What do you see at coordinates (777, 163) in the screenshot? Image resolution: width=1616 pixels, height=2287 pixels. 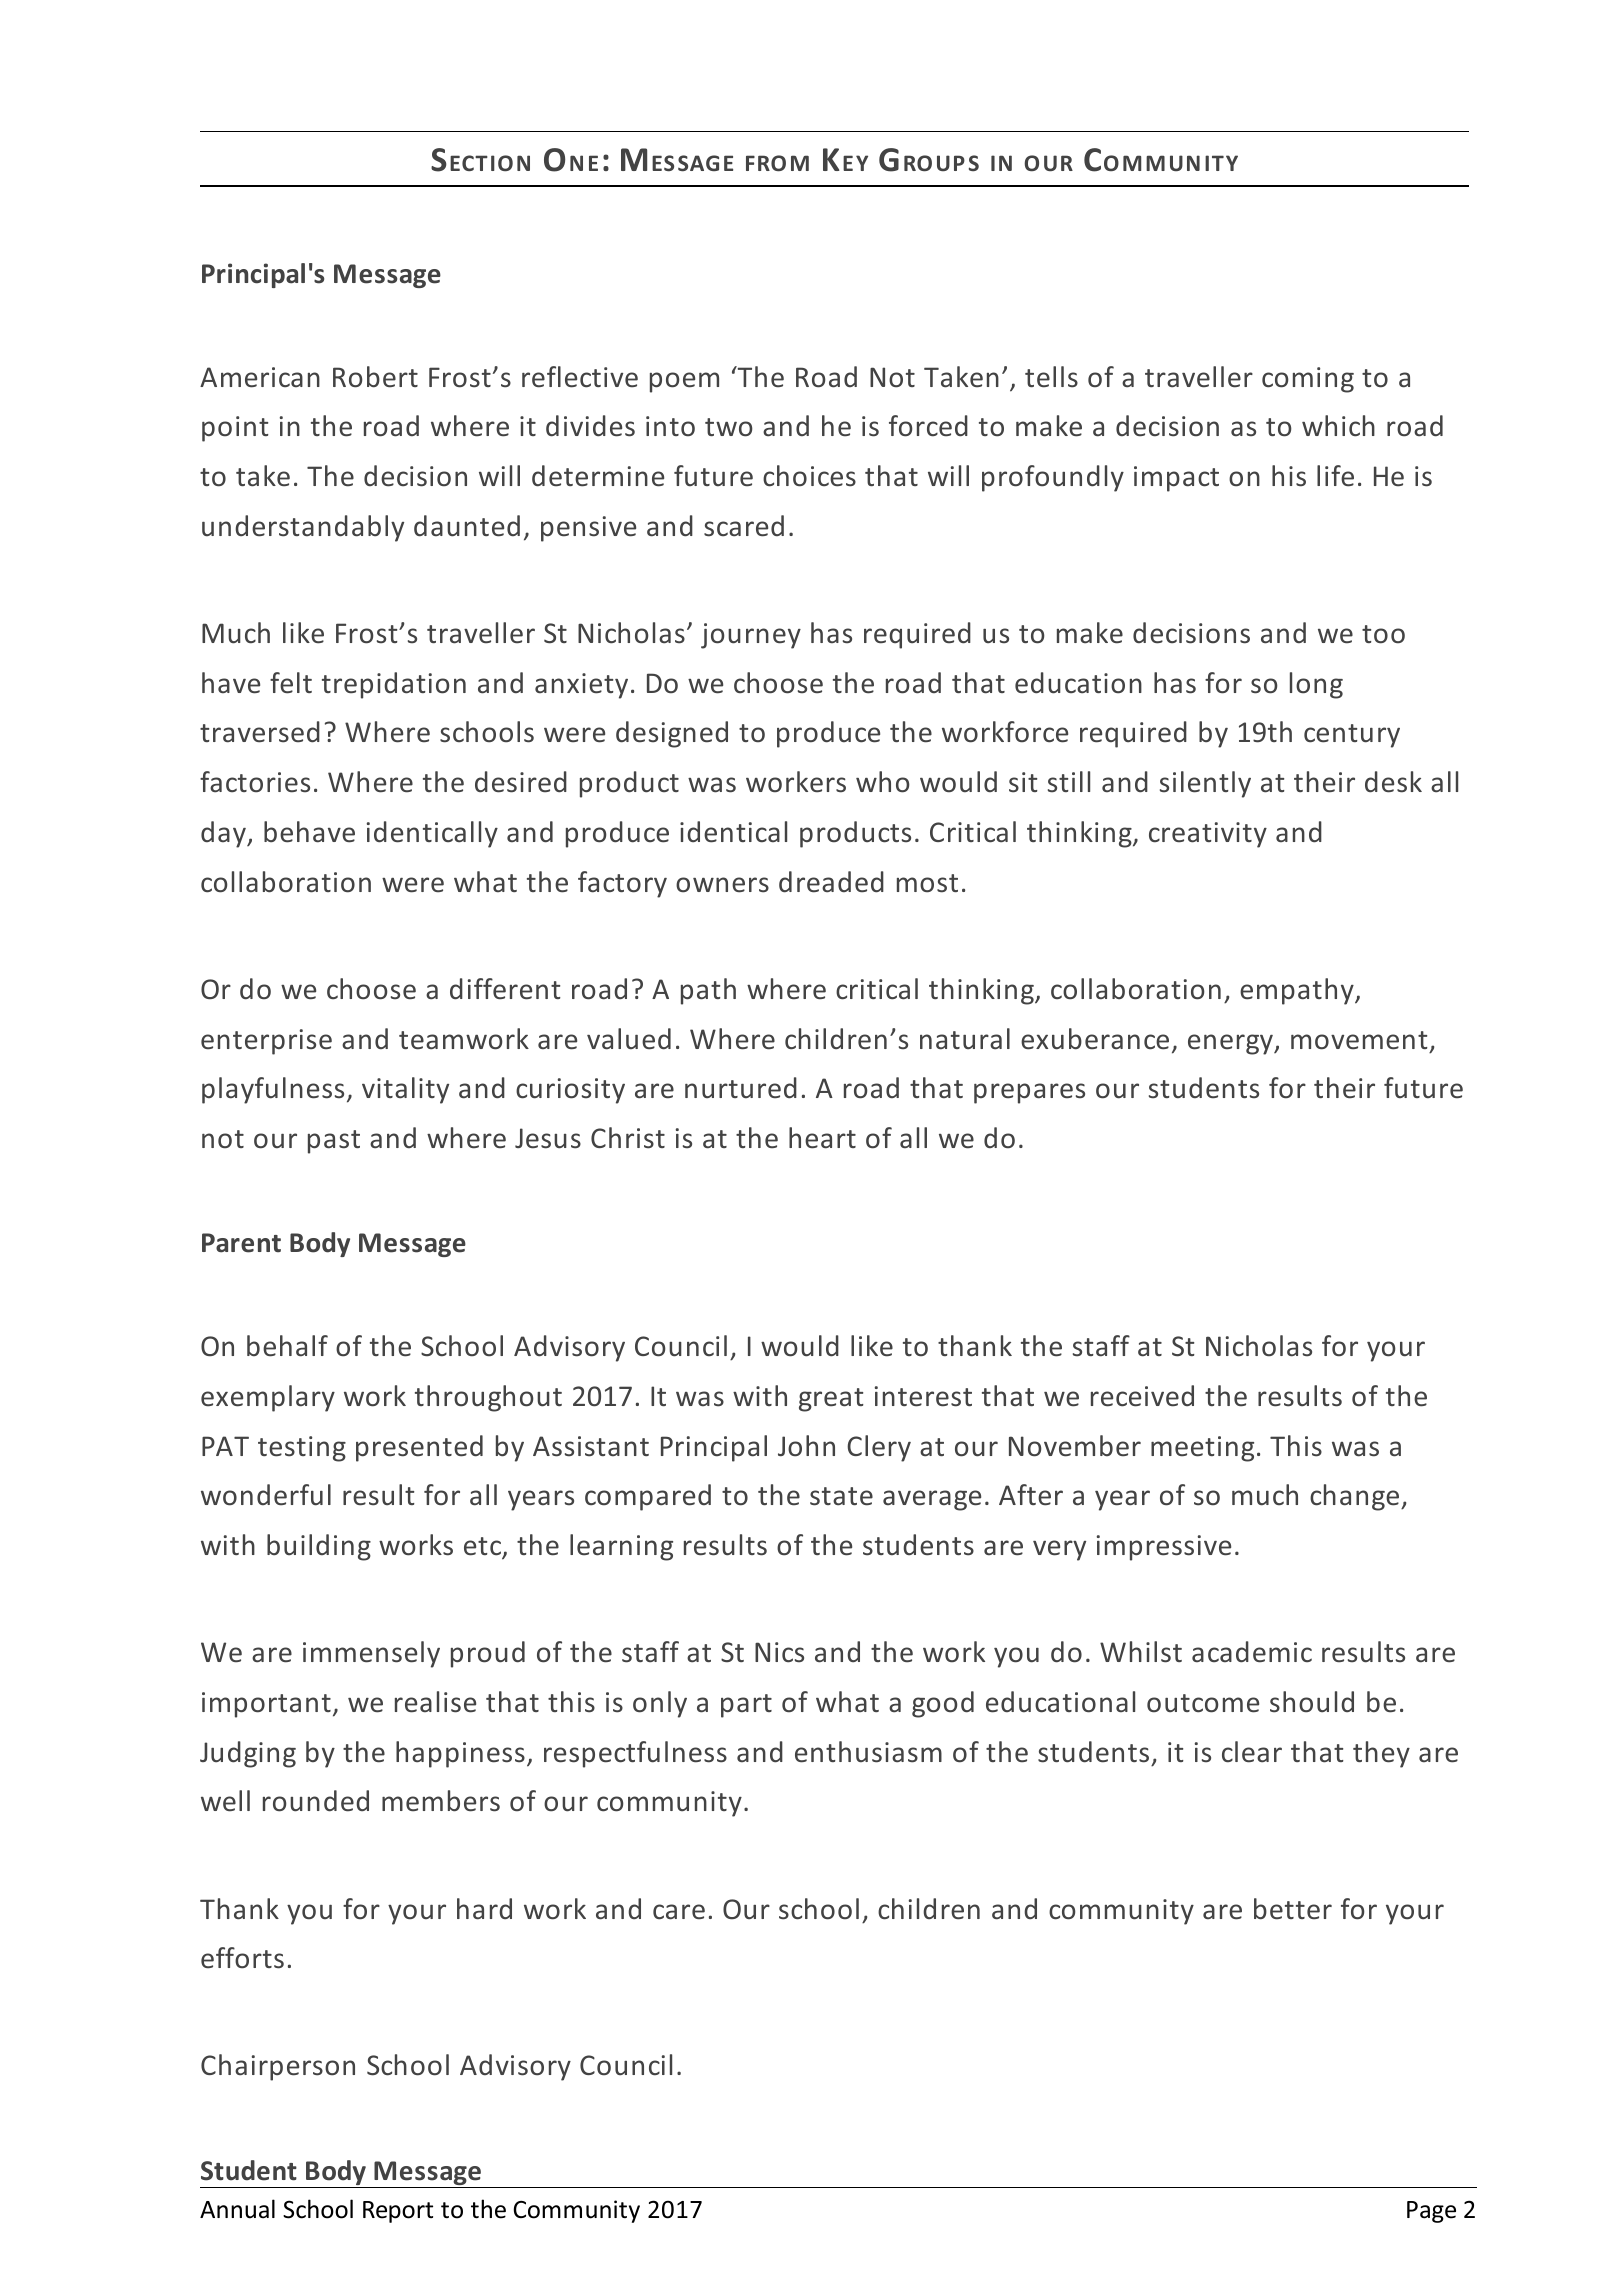 I see `FROM` at bounding box center [777, 163].
